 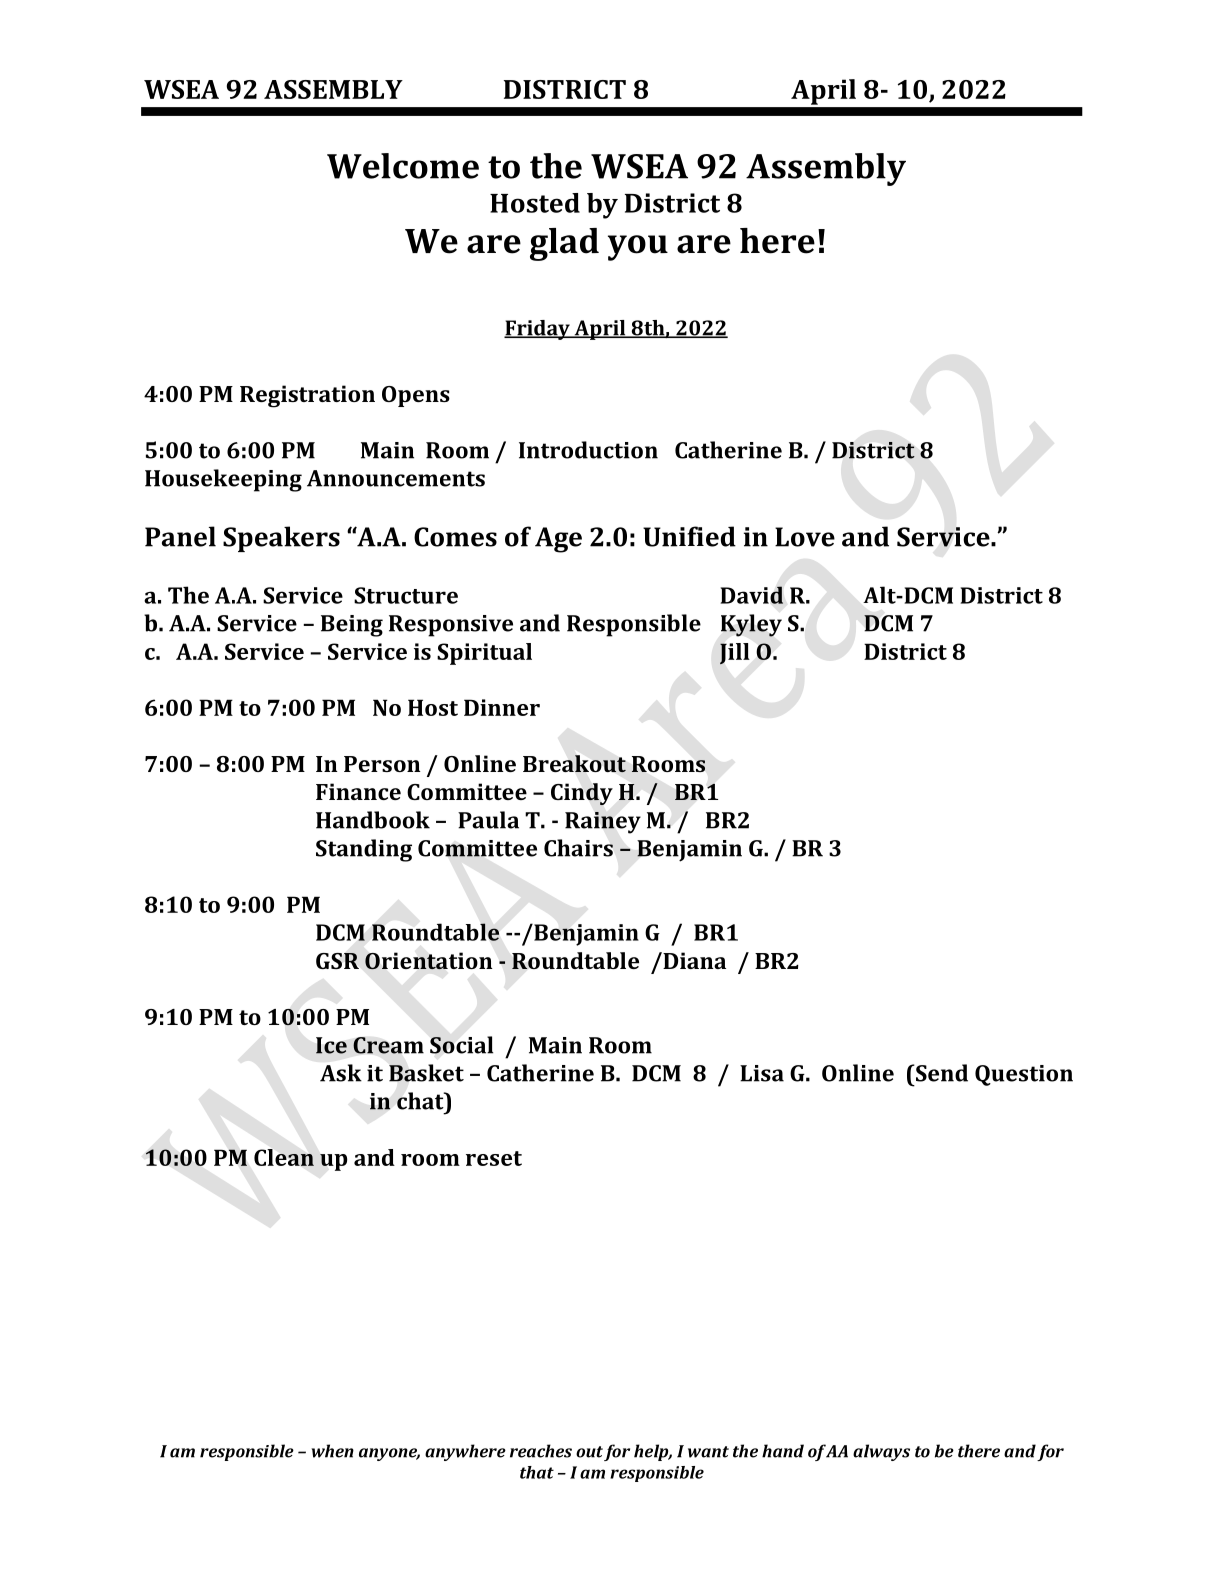 I want to click on Jill, so click(x=735, y=654).
